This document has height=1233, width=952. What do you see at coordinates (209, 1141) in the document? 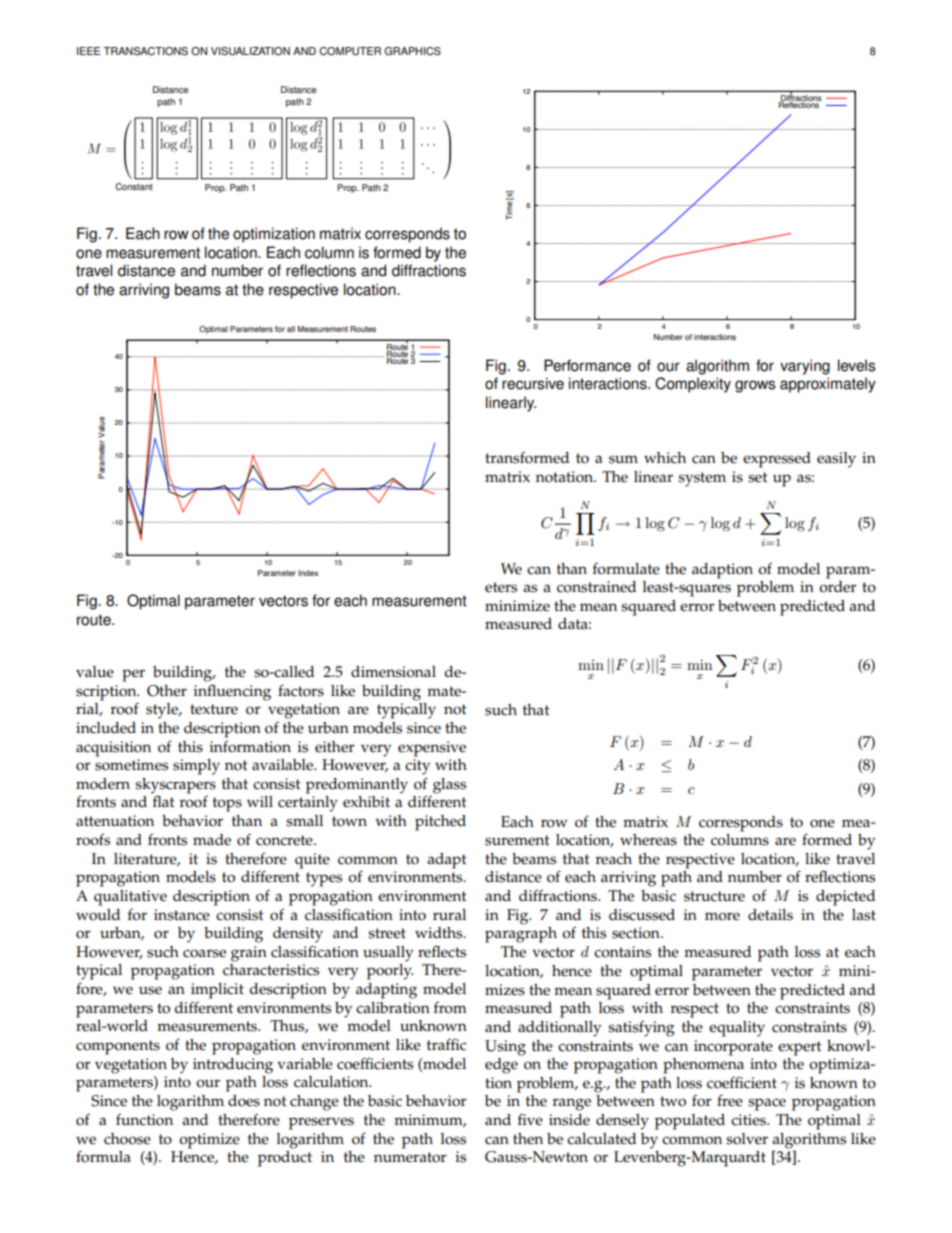
I see `optimize` at bounding box center [209, 1141].
